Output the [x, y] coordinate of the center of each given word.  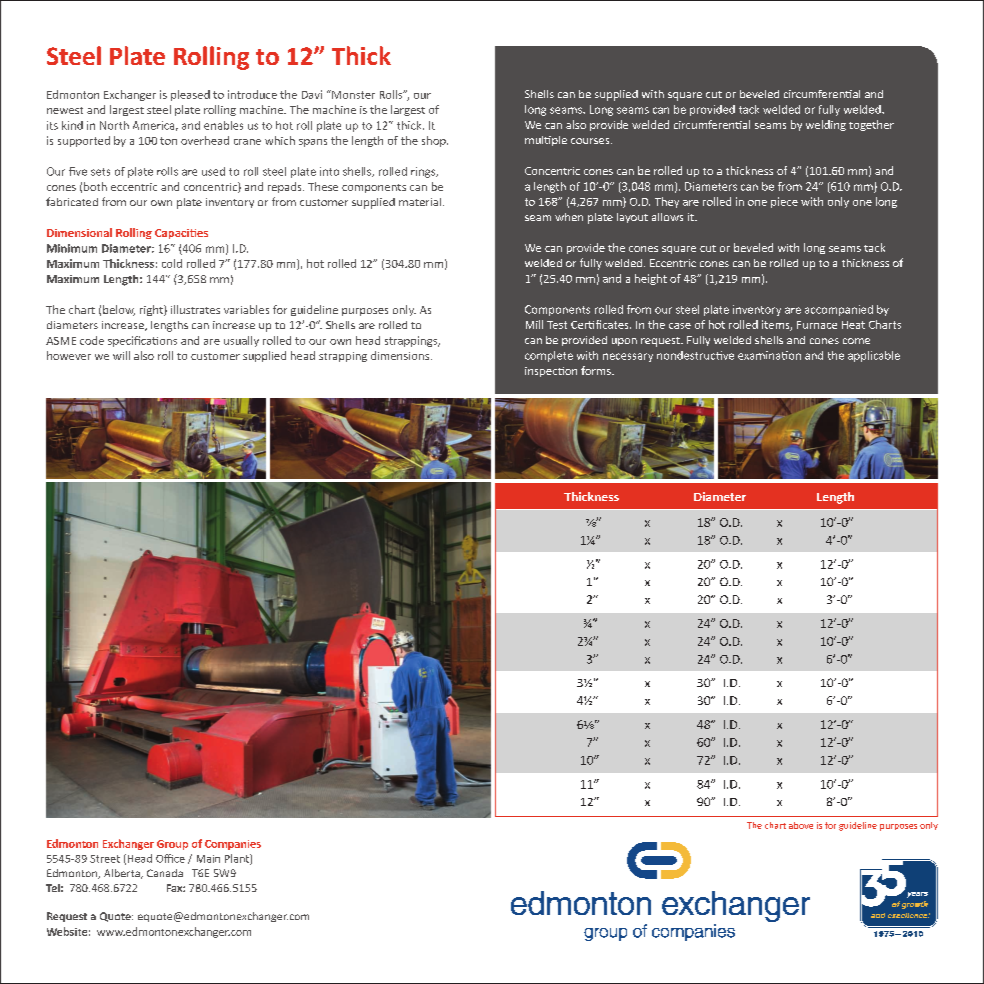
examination [769, 355]
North [114, 125]
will [121, 355]
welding [826, 125]
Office [170, 858]
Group [172, 845]
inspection [551, 372]
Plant [238, 859]
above [801, 825]
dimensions [401, 355]
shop [435, 141]
